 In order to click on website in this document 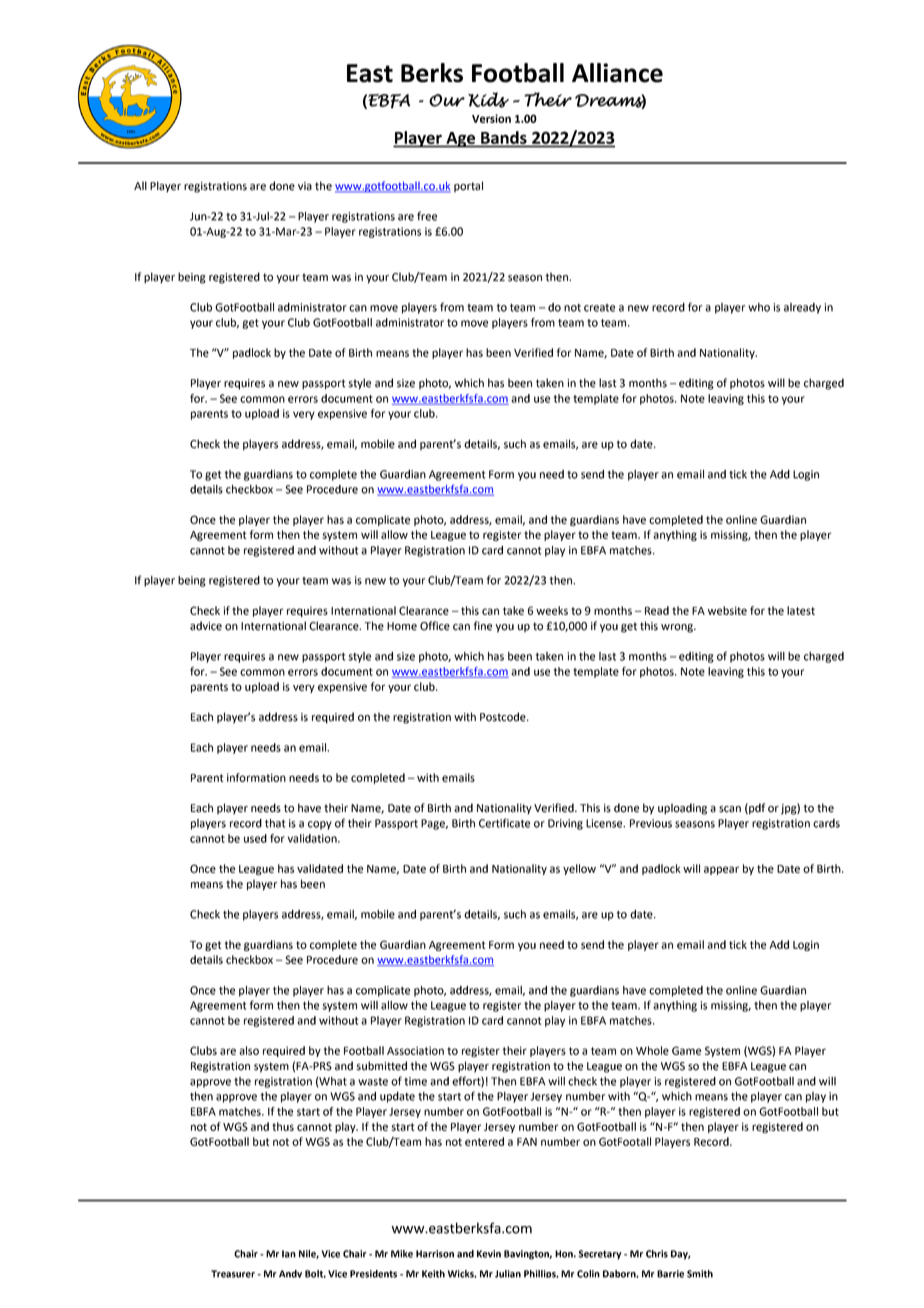, I will do `click(727, 610)`.
